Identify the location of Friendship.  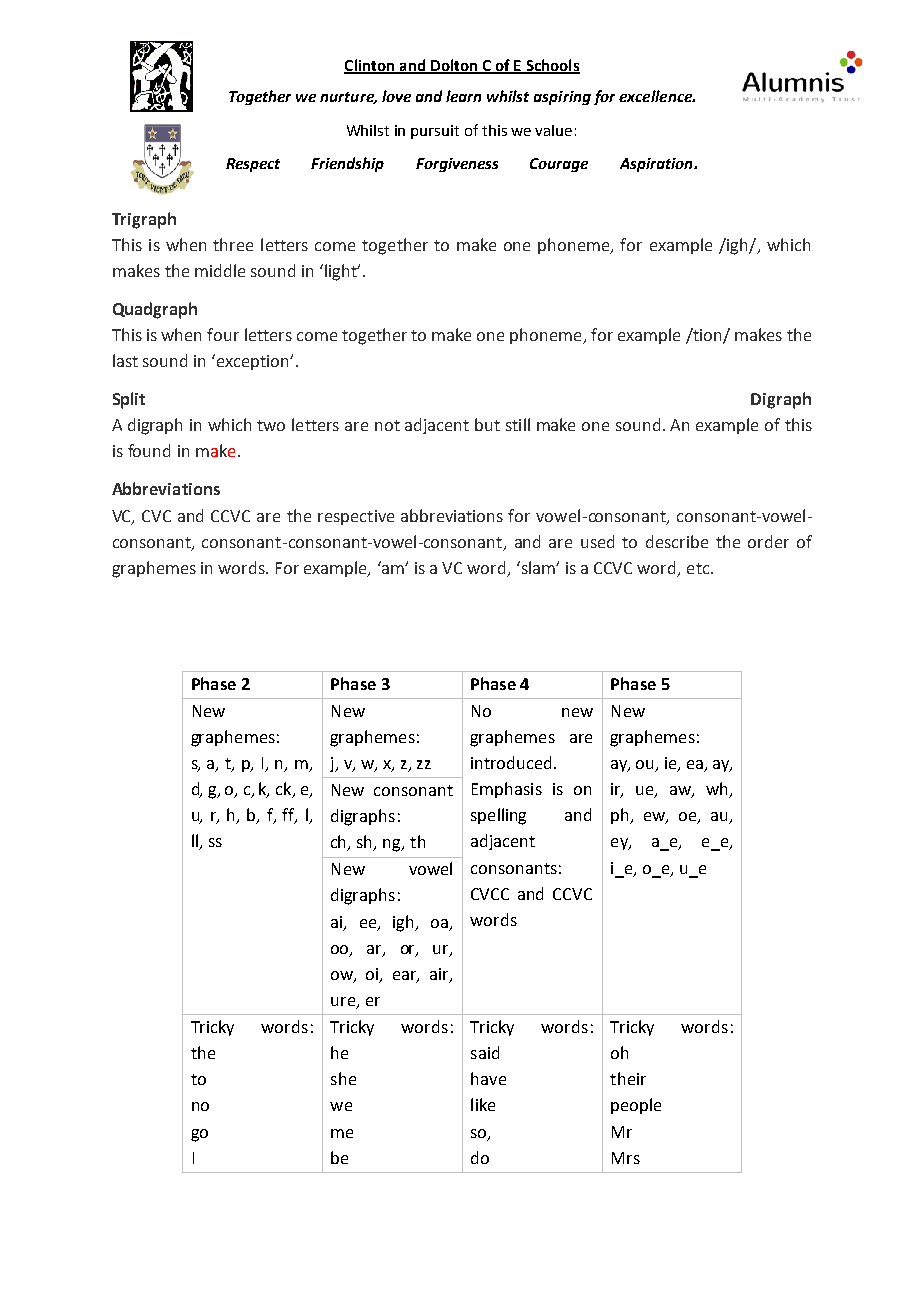
(347, 164).
